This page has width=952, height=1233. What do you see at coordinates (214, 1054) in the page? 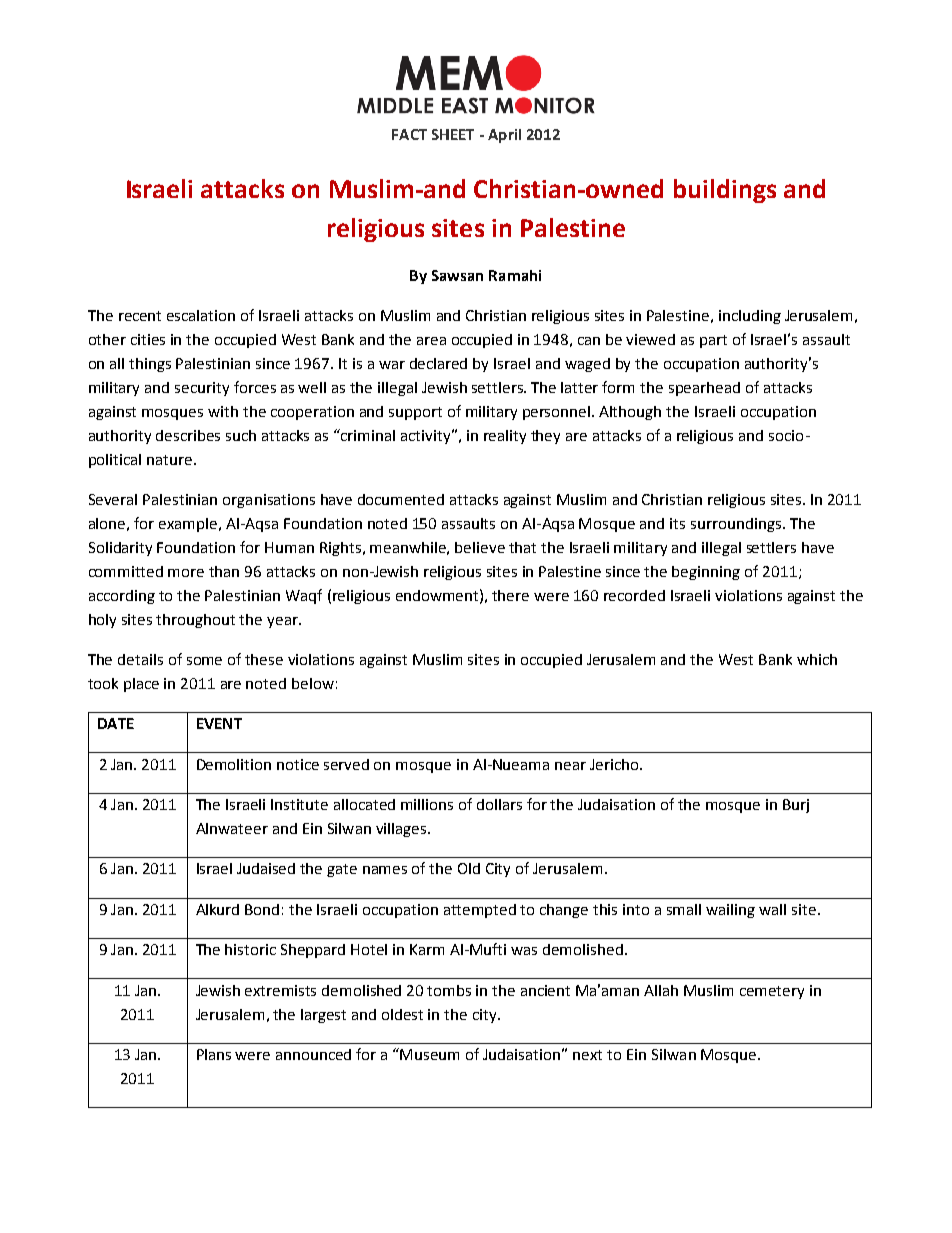
I see `Plans` at bounding box center [214, 1054].
